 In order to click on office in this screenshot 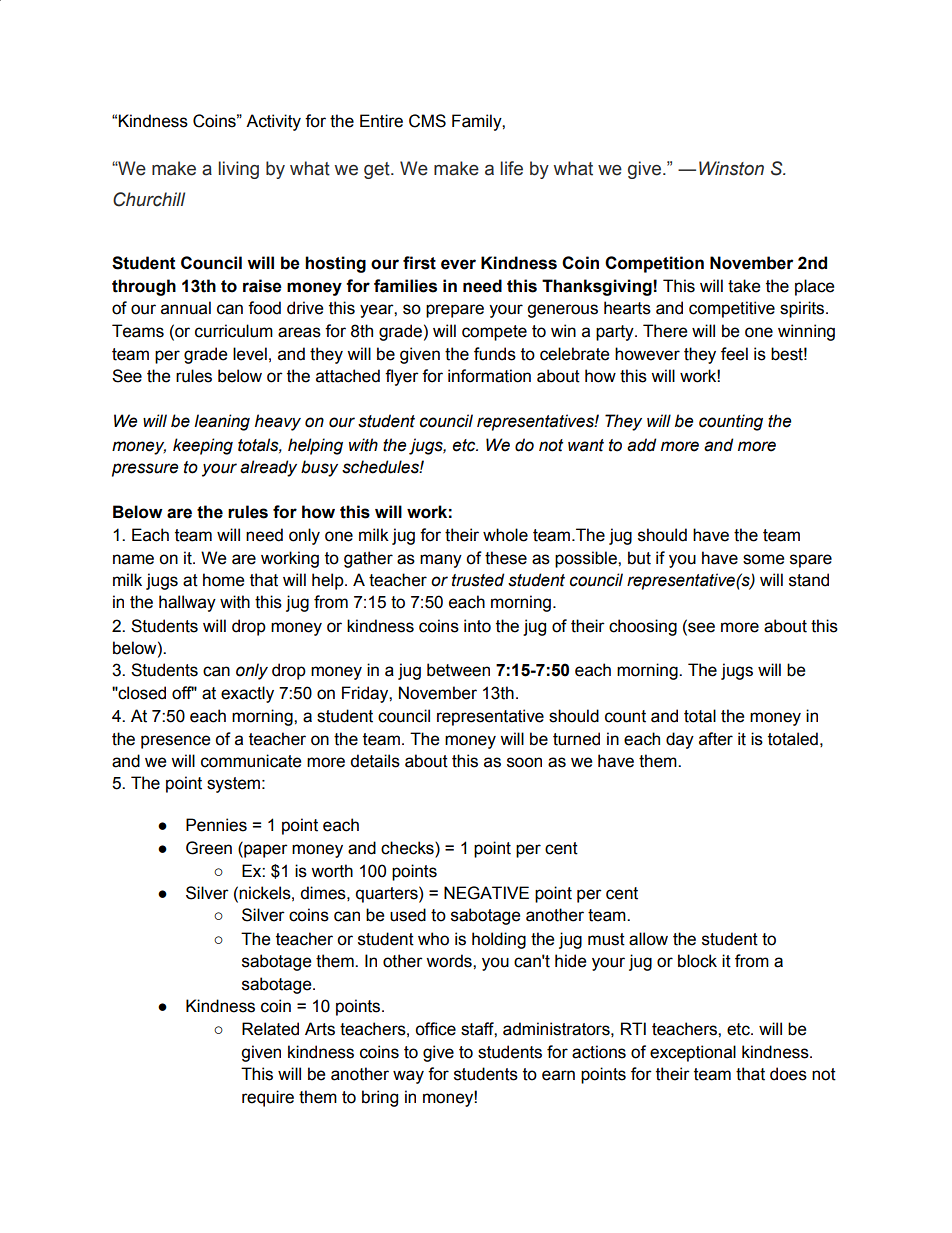, I will do `click(435, 1029)`.
